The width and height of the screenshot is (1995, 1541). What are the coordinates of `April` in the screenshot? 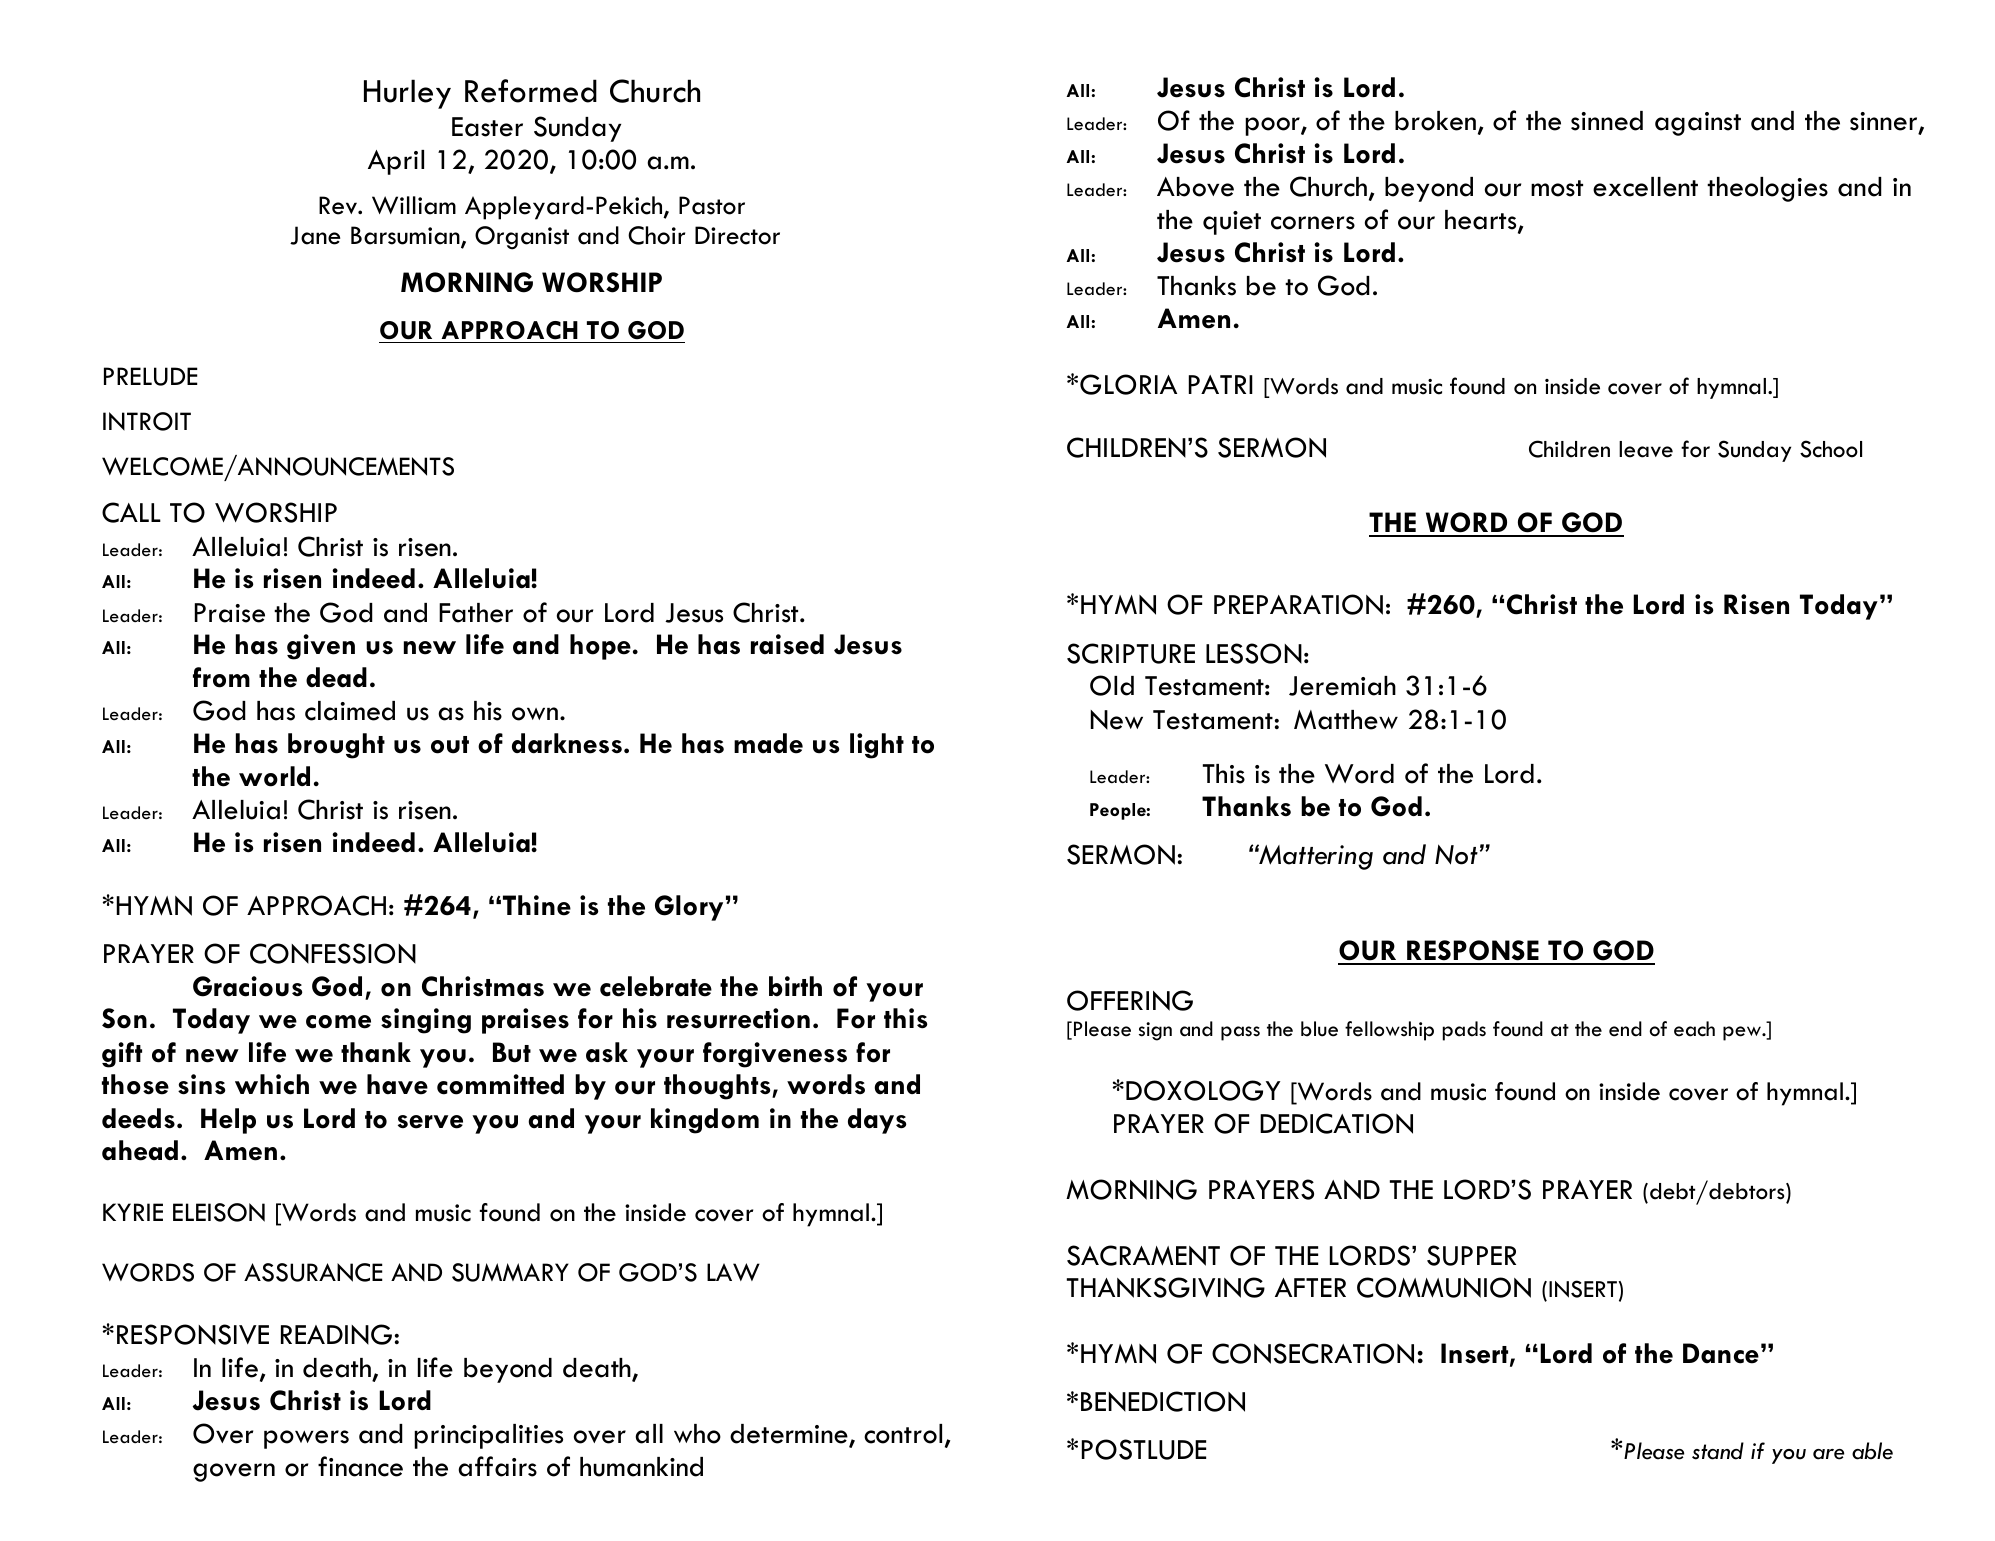 It's located at (396, 162).
